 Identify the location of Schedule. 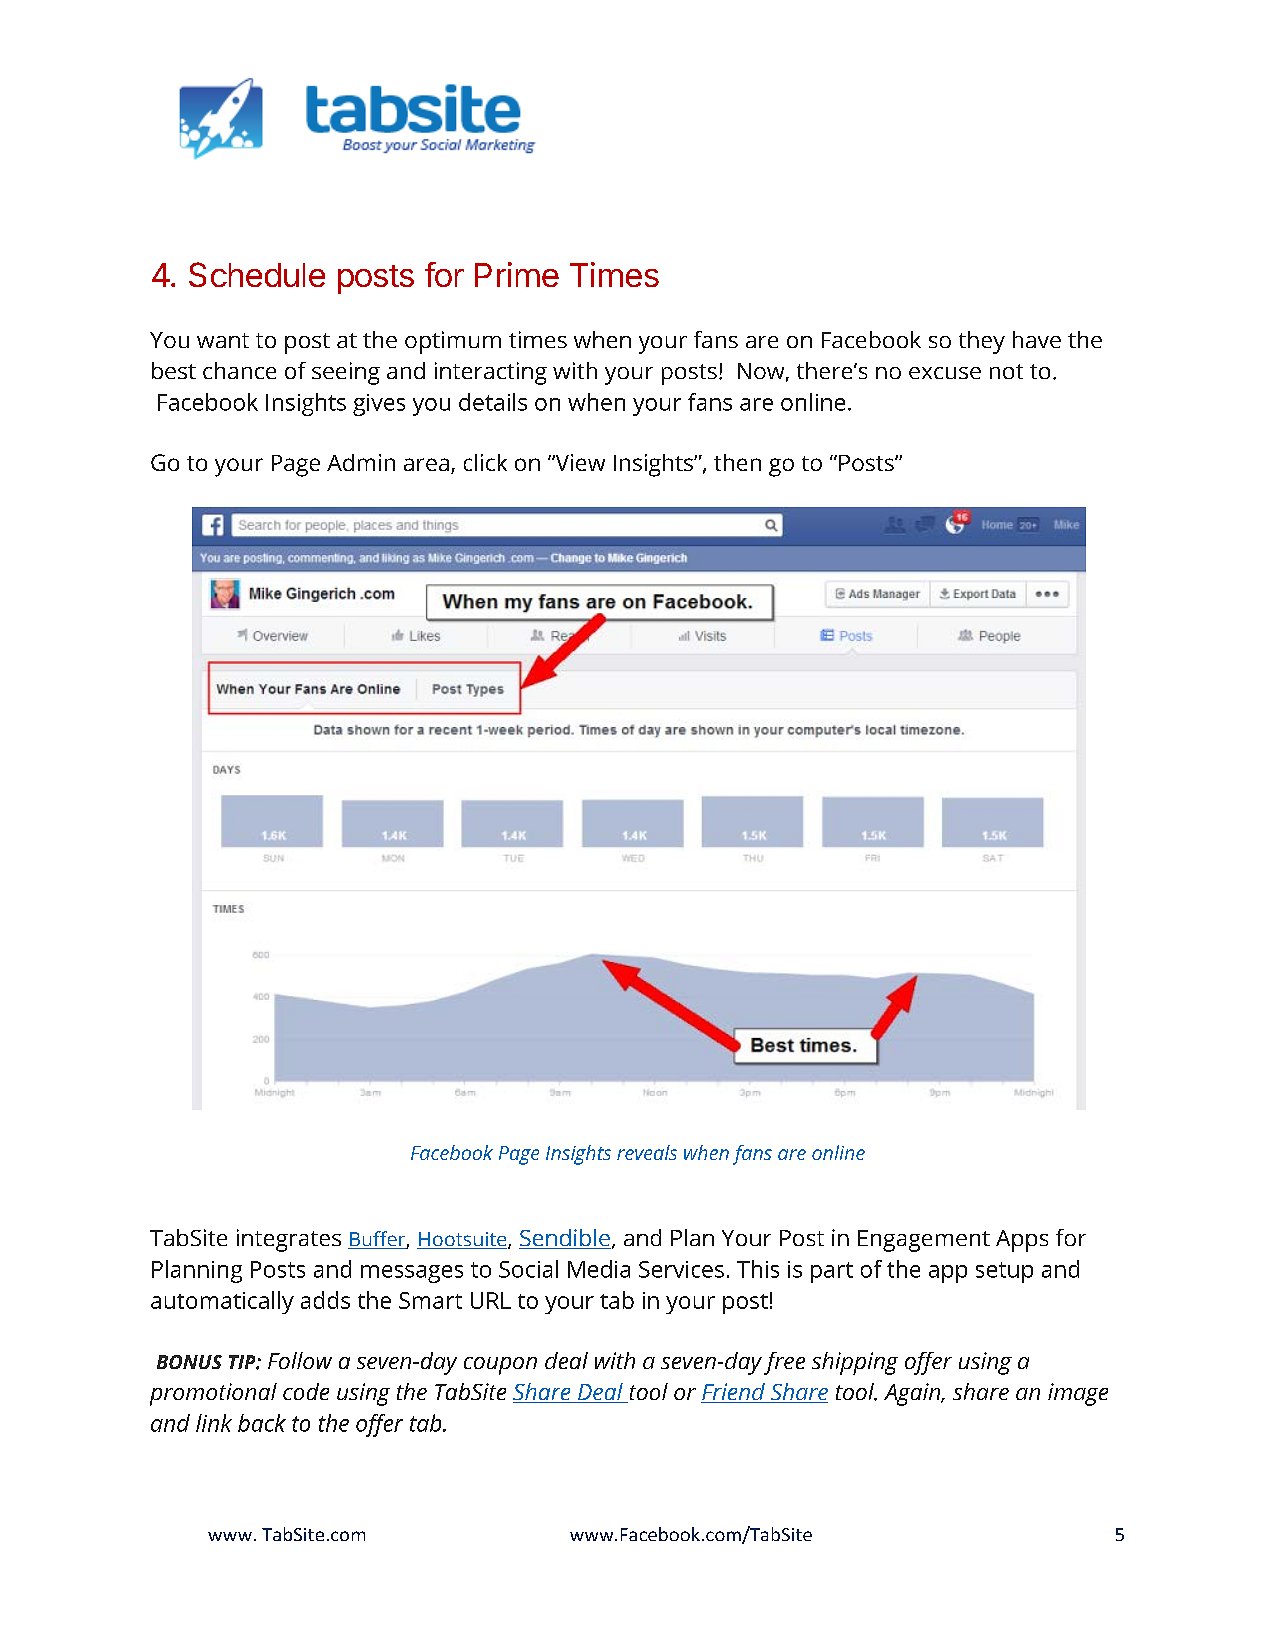
(257, 274).
